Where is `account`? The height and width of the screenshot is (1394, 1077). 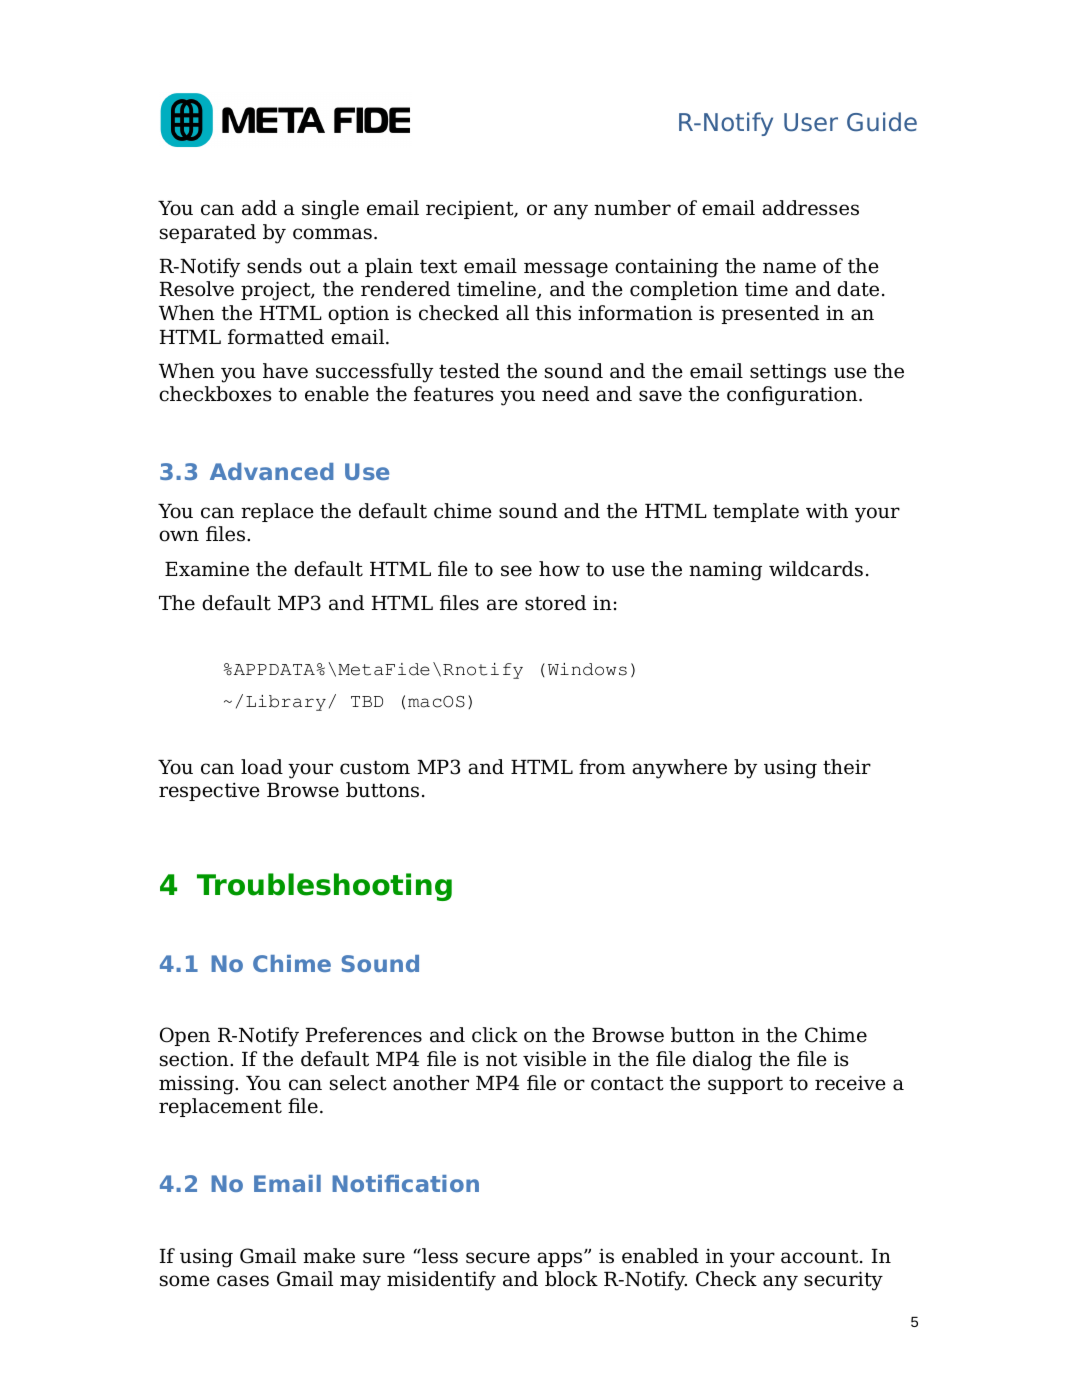
account is located at coordinates (821, 1256).
